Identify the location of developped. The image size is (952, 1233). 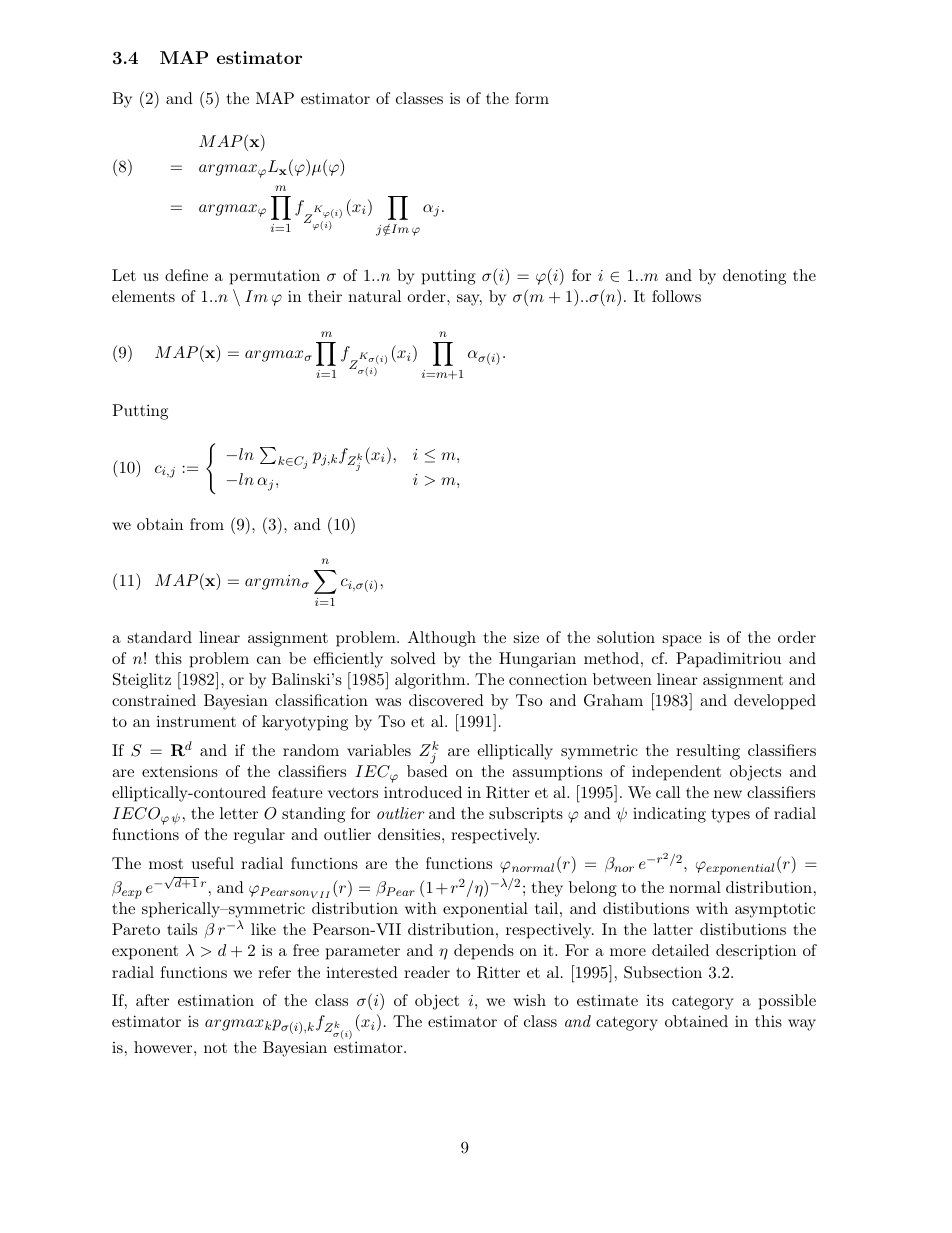
(775, 702).
